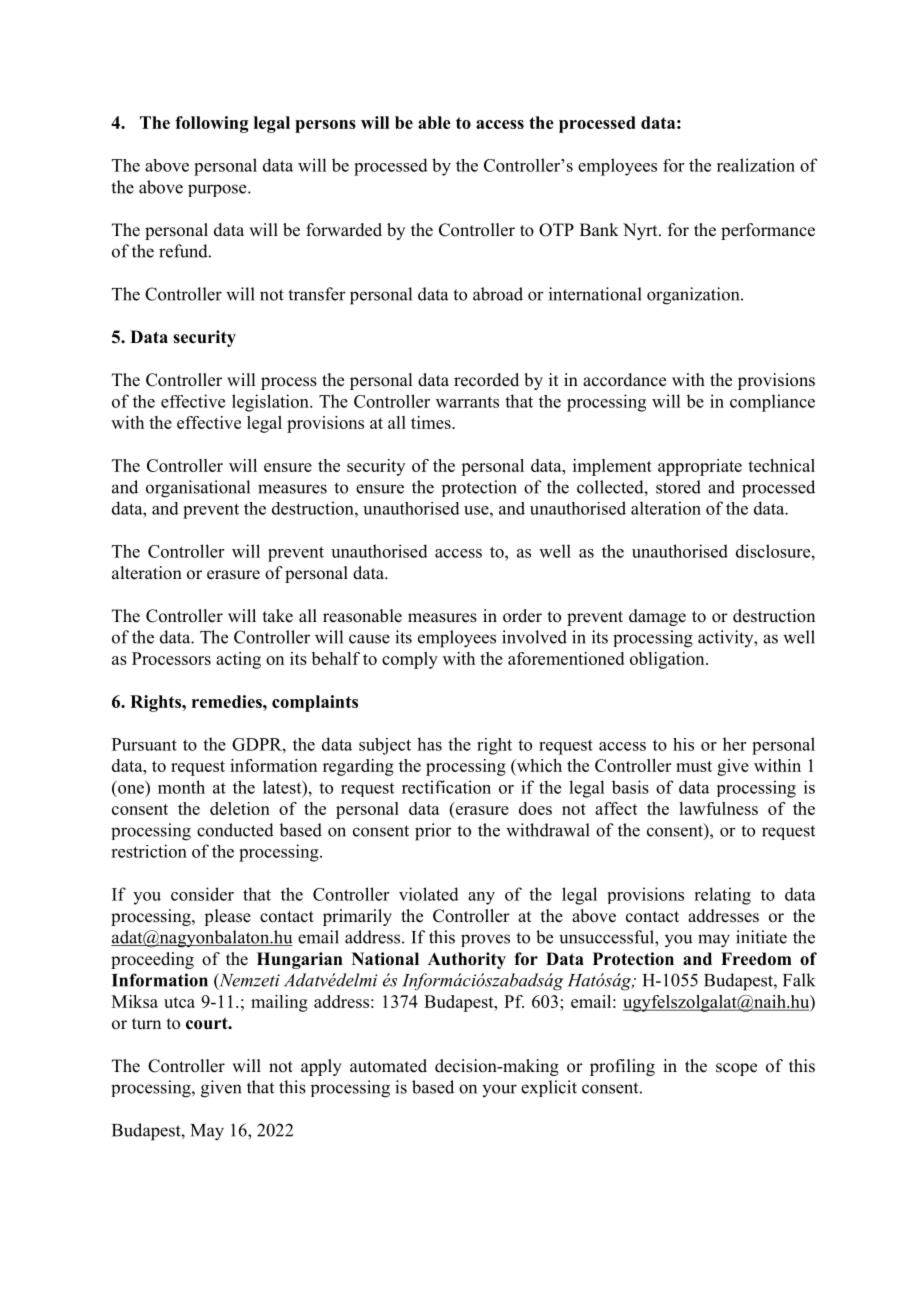  I want to click on scope, so click(736, 1069).
